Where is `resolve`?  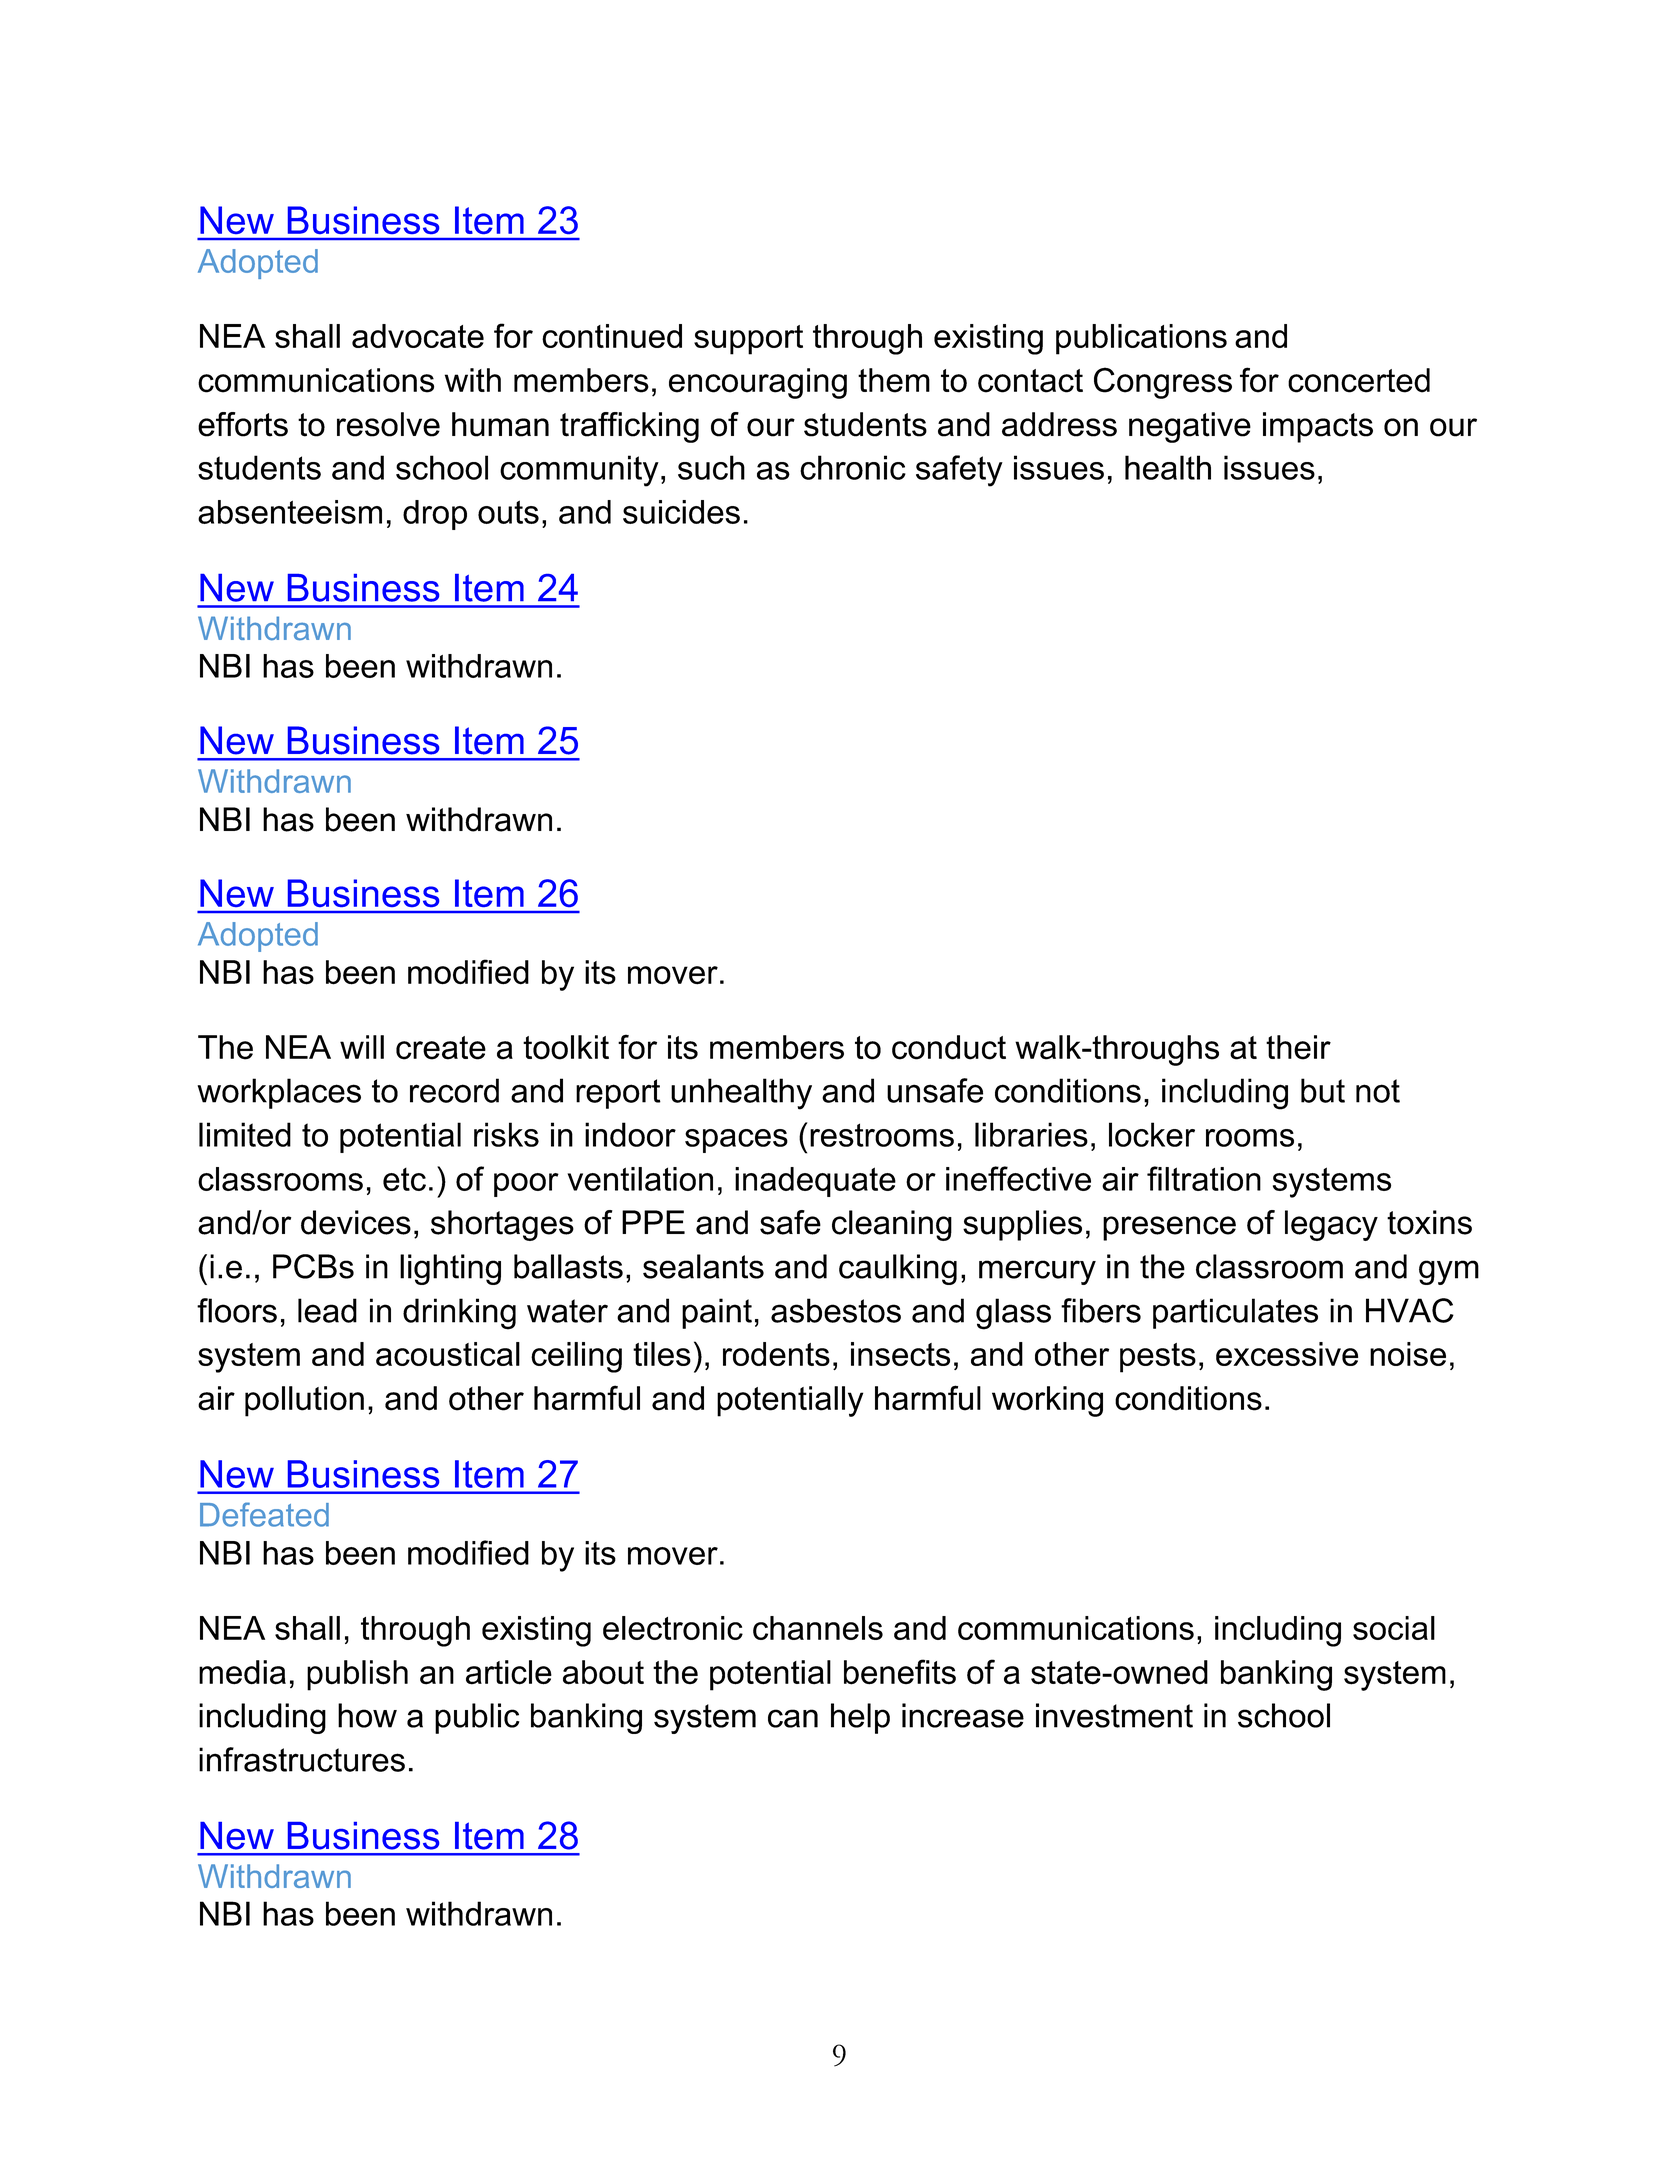 resolve is located at coordinates (388, 424).
